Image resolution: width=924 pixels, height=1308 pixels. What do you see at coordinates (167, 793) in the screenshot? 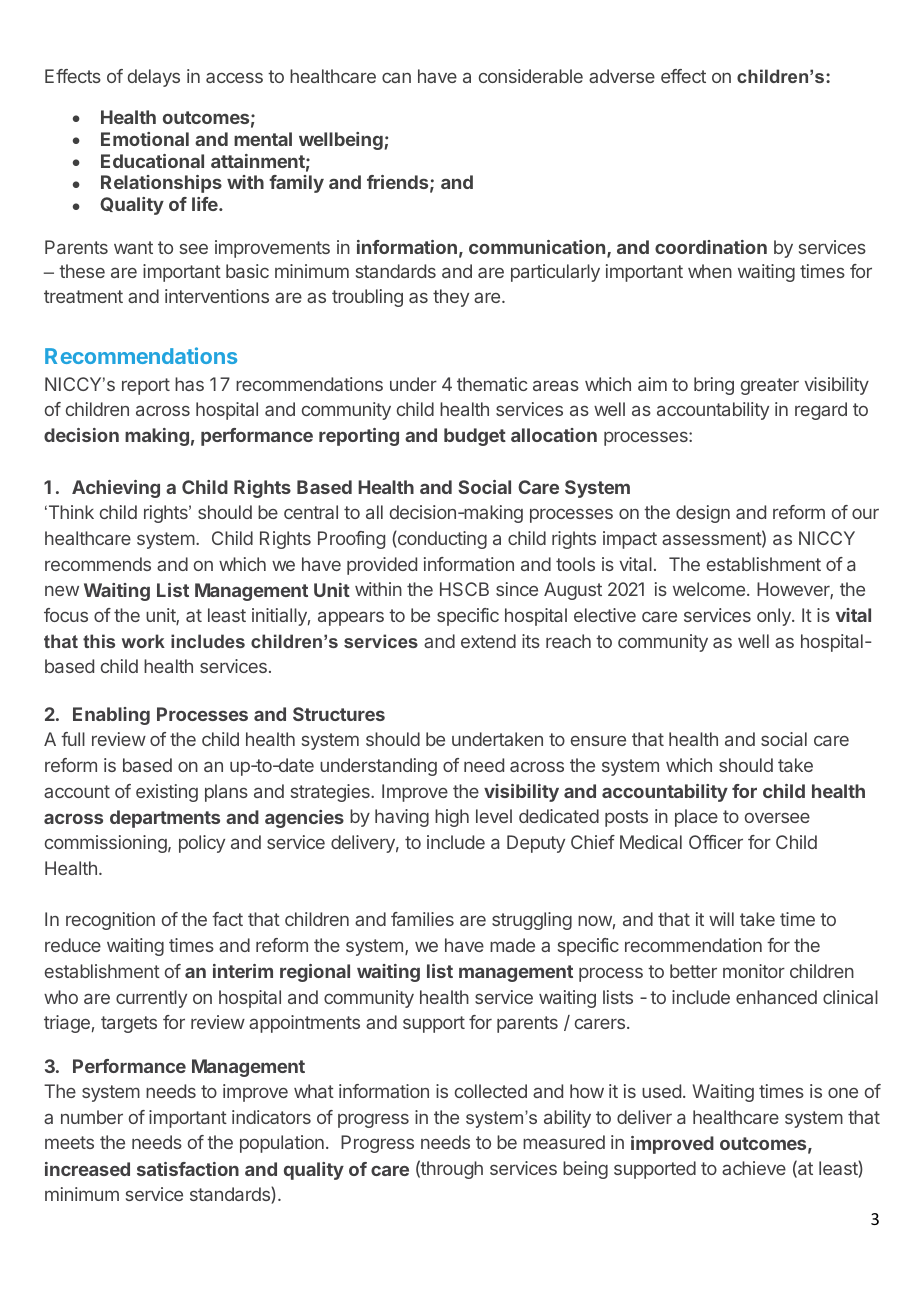
I see `existing` at bounding box center [167, 793].
